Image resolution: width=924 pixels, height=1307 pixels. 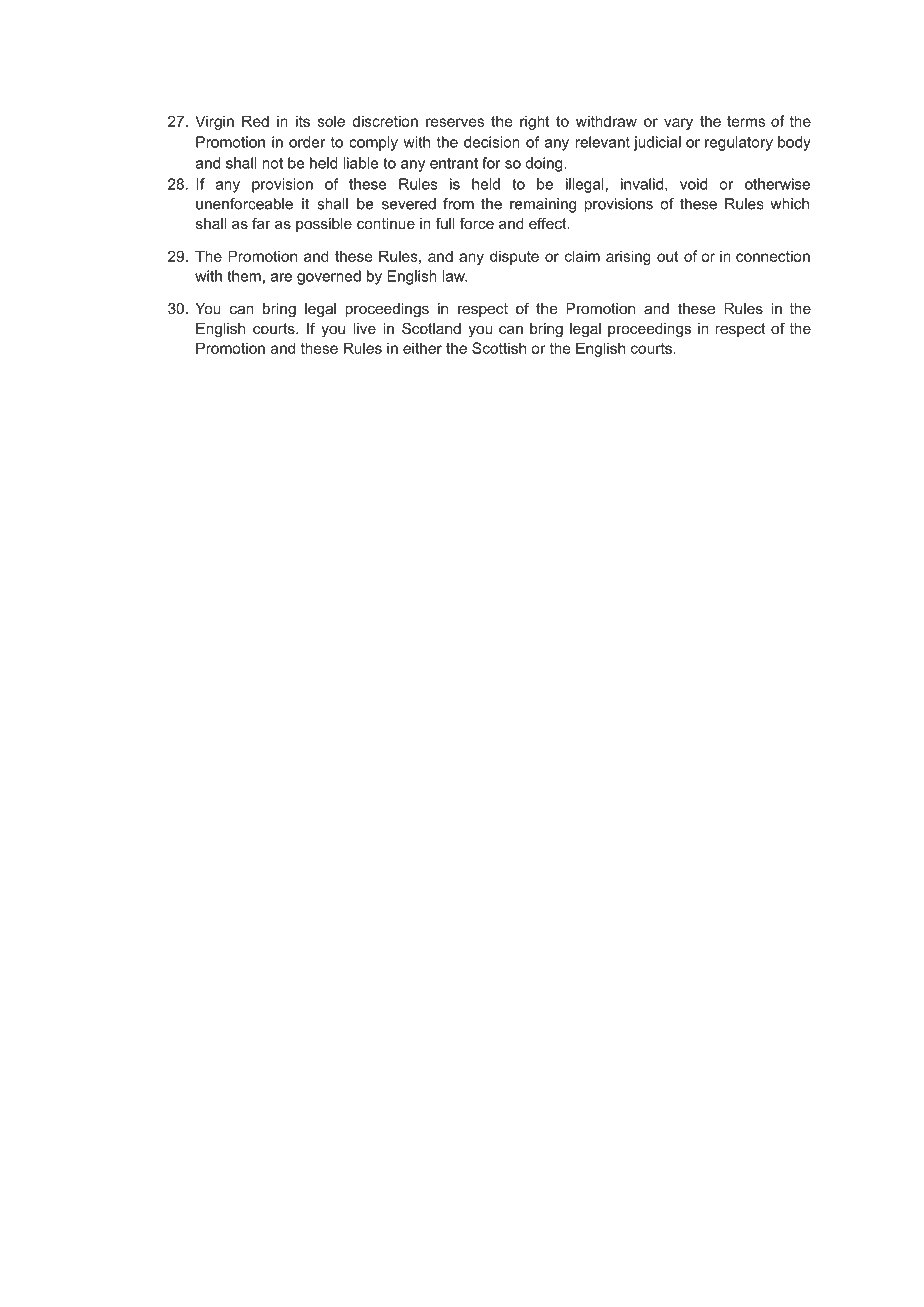 What do you see at coordinates (364, 328) in the document?
I see `live` at bounding box center [364, 328].
